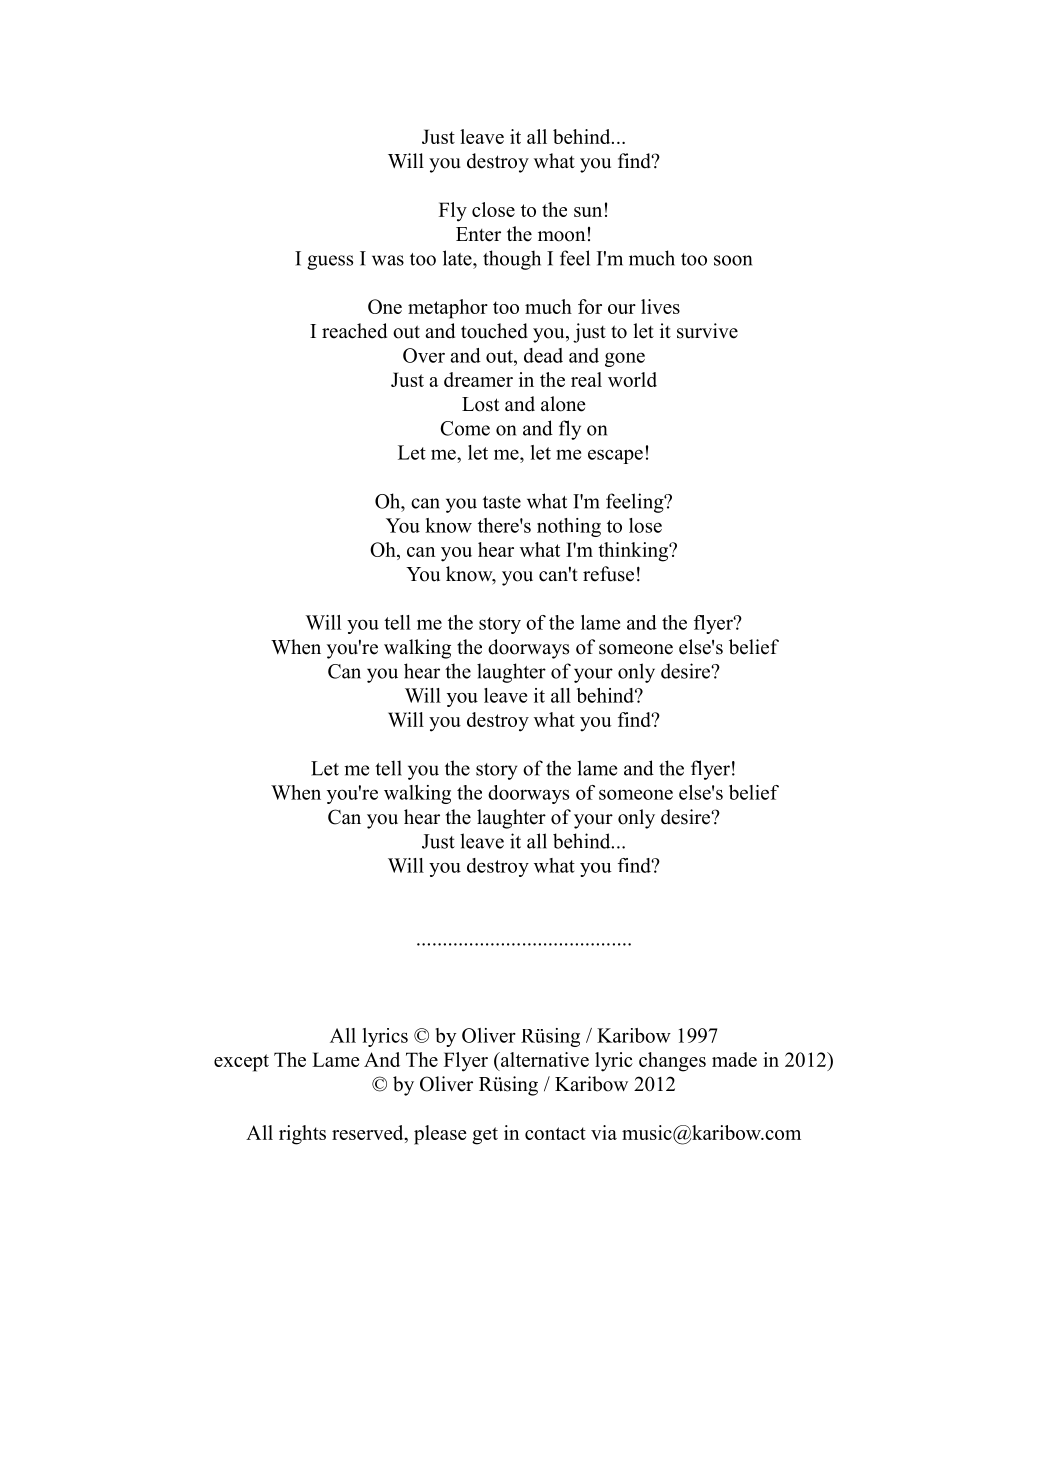 The width and height of the page is (1047, 1482). I want to click on guess, so click(330, 262).
